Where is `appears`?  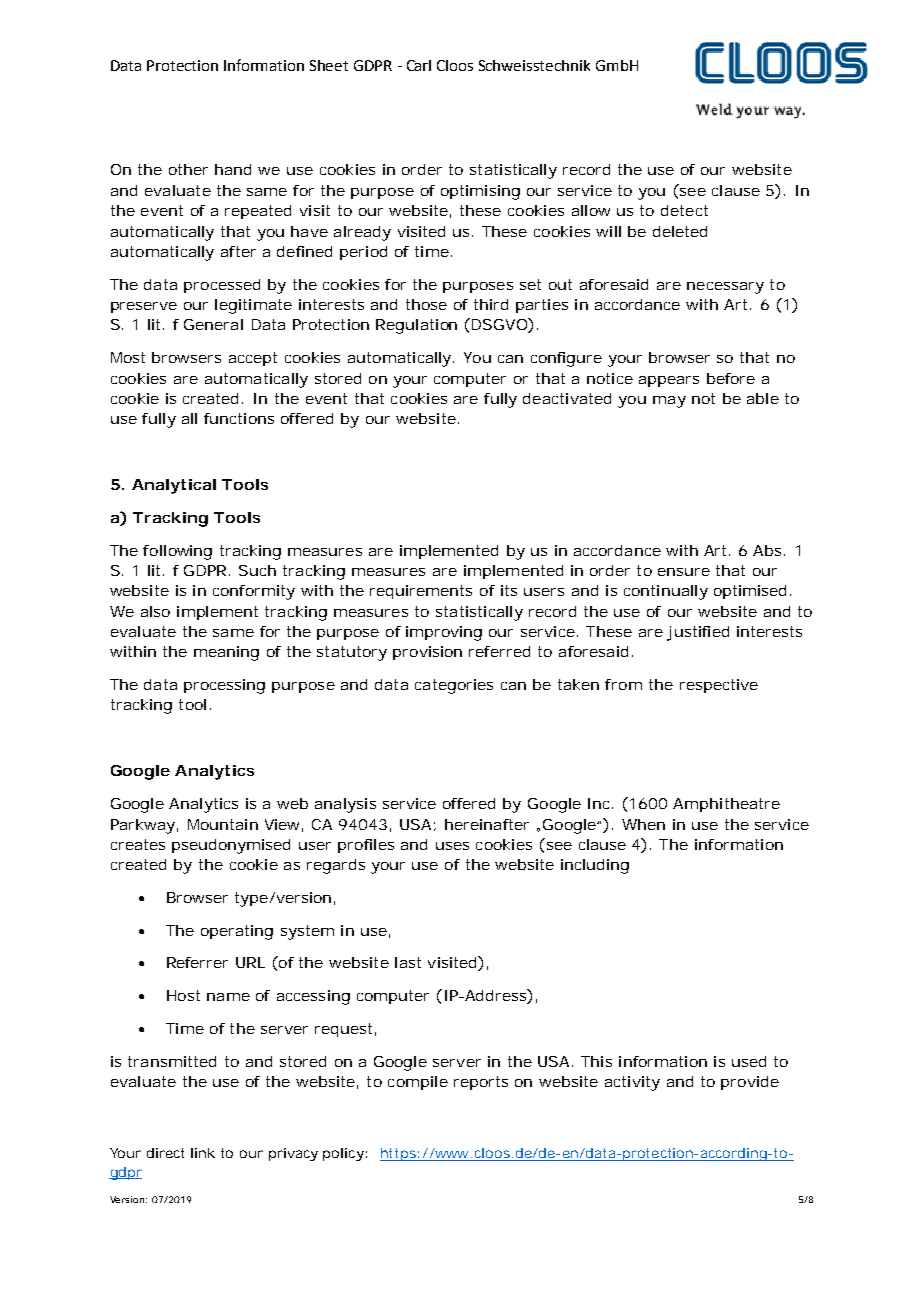
appears is located at coordinates (669, 381).
